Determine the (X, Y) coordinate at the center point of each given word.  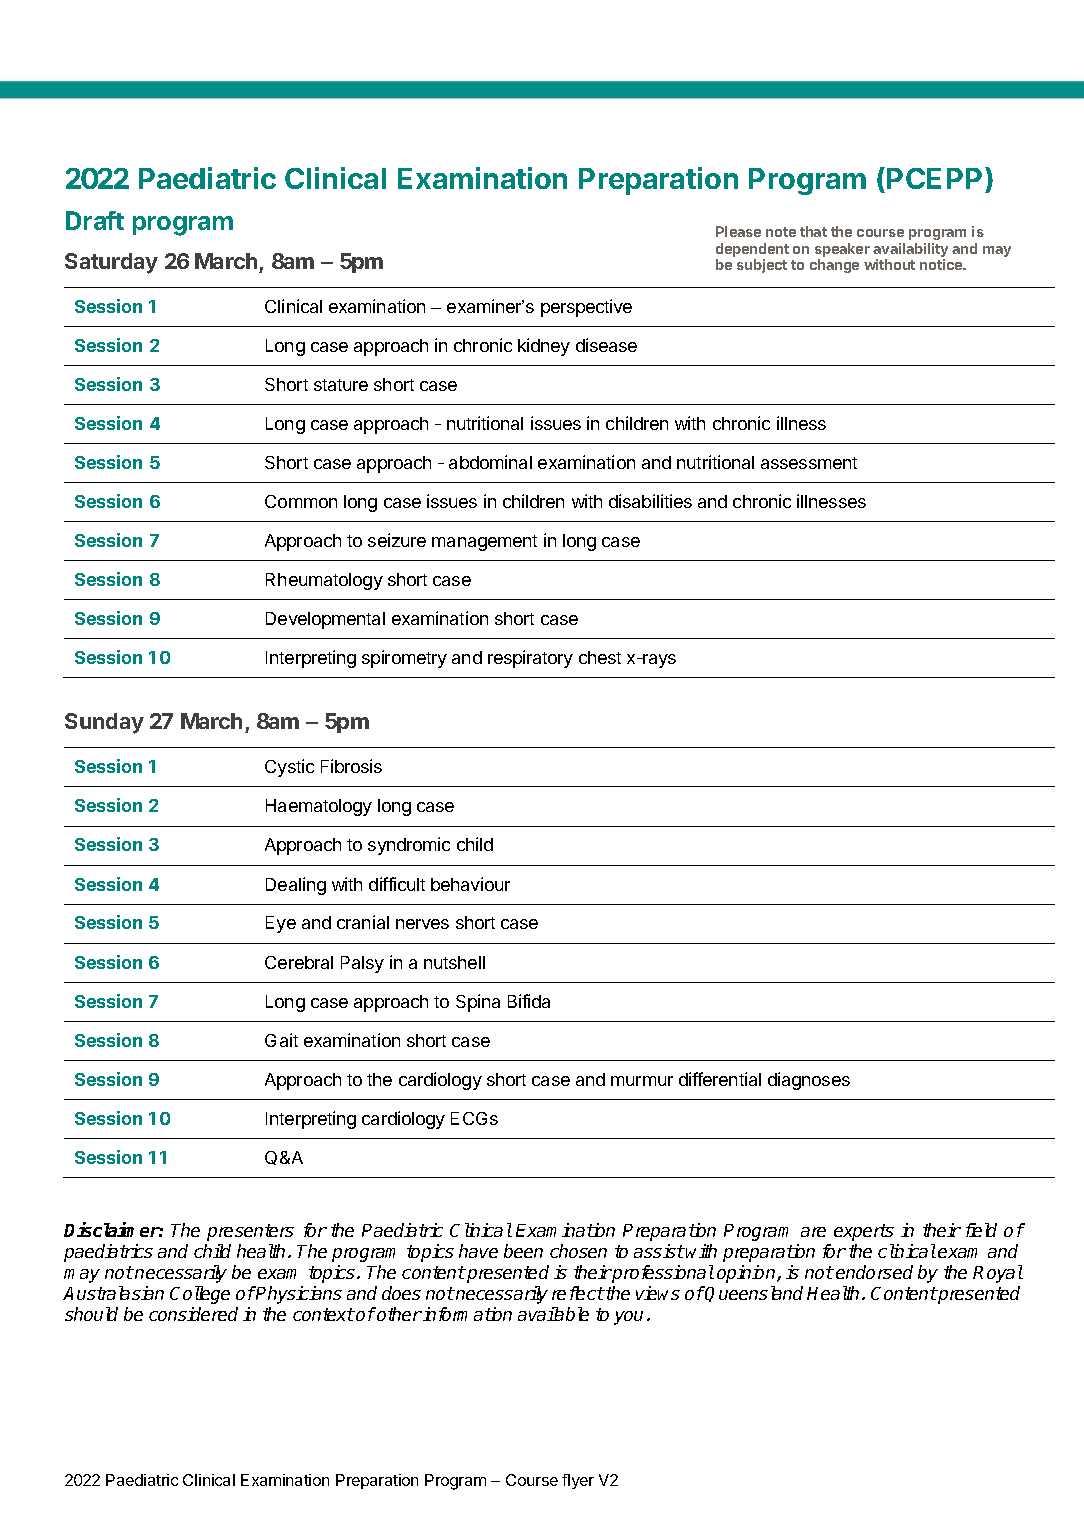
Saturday (111, 263)
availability (910, 251)
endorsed (874, 1272)
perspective (586, 308)
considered (193, 1314)
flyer (578, 1481)
